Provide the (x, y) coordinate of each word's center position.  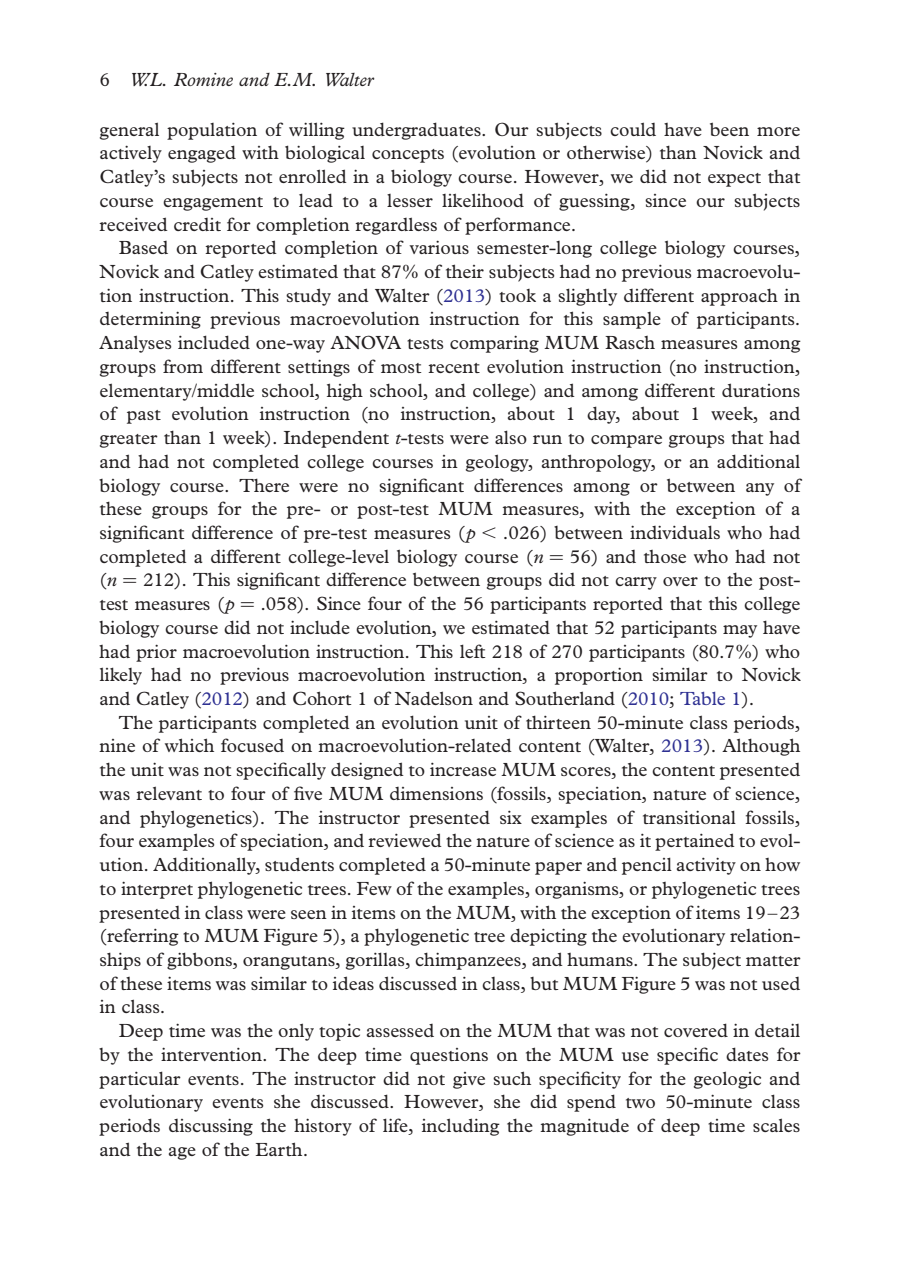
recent (454, 368)
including (461, 1127)
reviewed (405, 840)
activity (706, 866)
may (740, 631)
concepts (408, 156)
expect (734, 180)
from (183, 366)
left (473, 651)
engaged (202, 154)
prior (156, 653)
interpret (157, 890)
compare (626, 441)
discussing (211, 1127)
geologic (727, 1080)
